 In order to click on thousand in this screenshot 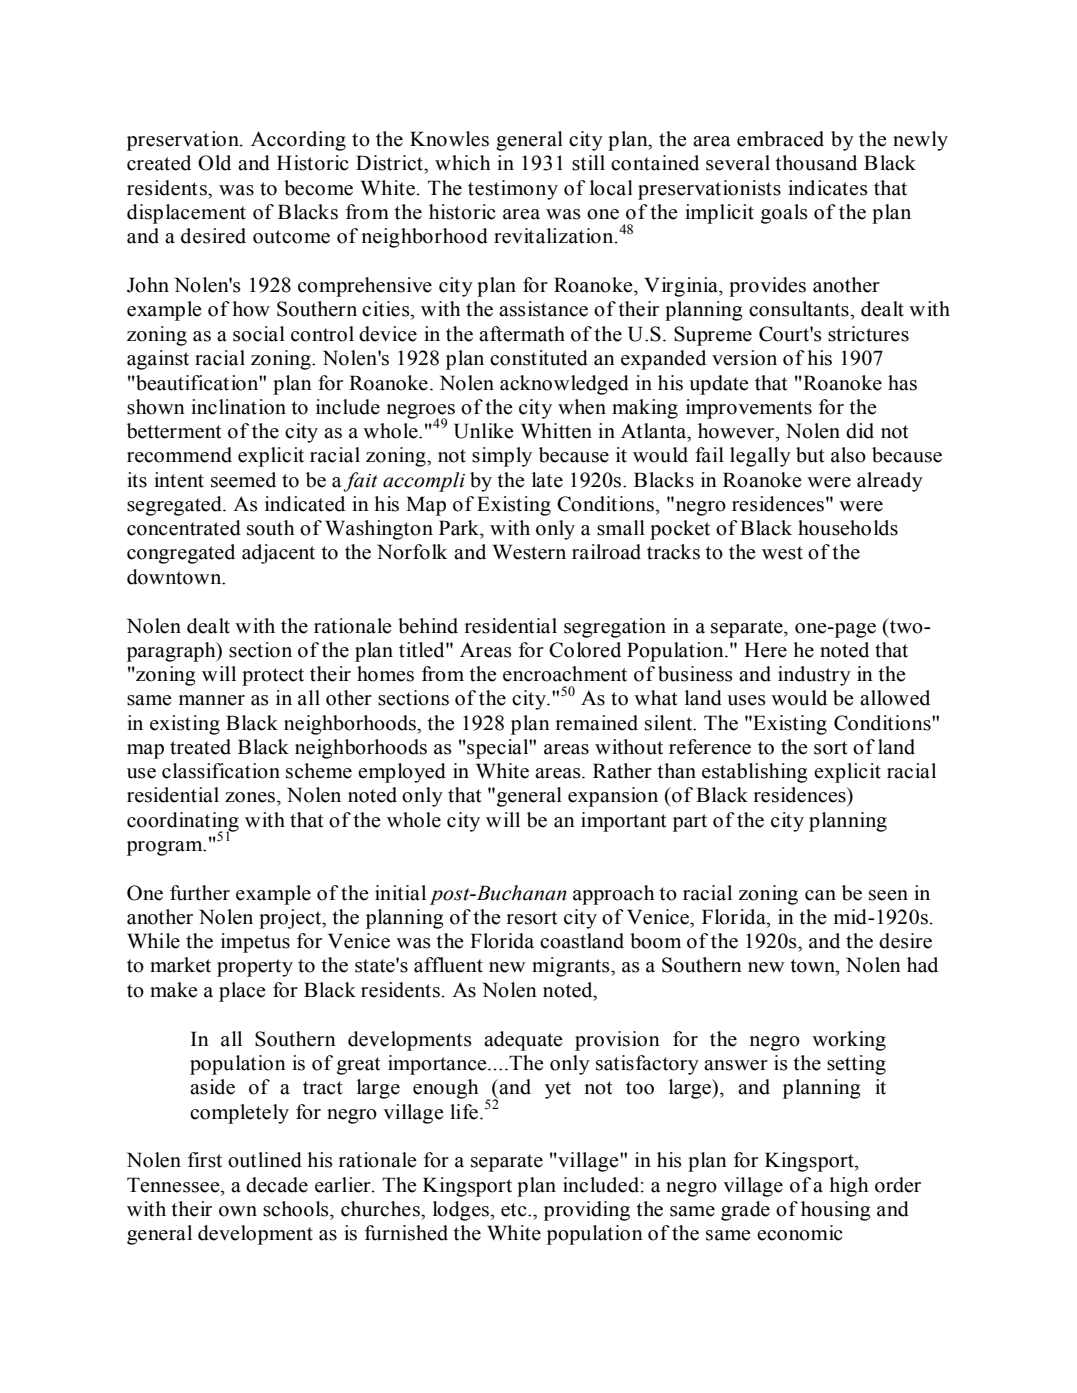, I will do `click(816, 163)`.
